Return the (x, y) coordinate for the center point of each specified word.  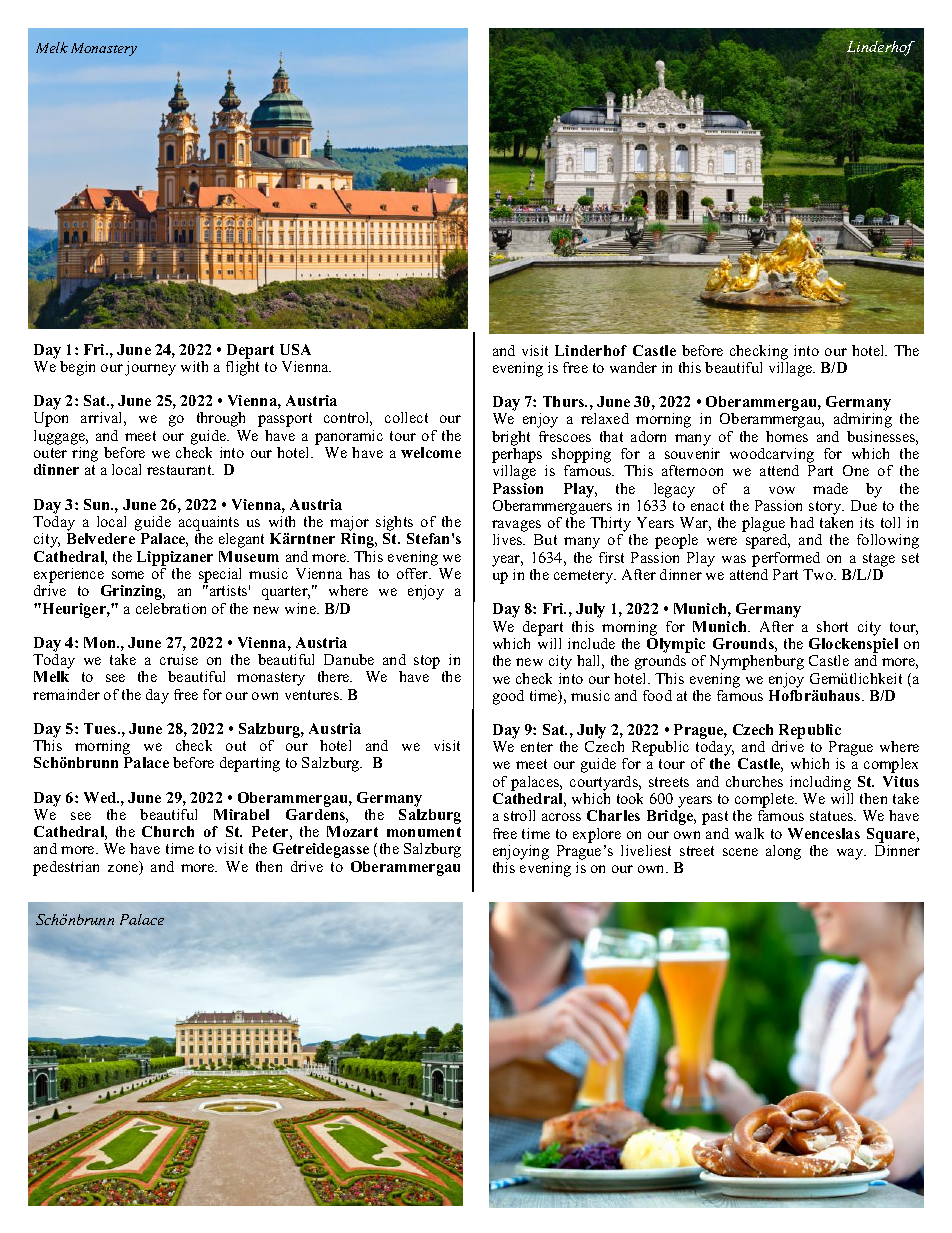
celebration (171, 608)
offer (414, 573)
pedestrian (66, 868)
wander (633, 367)
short (832, 626)
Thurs (565, 401)
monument (424, 832)
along (783, 852)
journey (150, 368)
